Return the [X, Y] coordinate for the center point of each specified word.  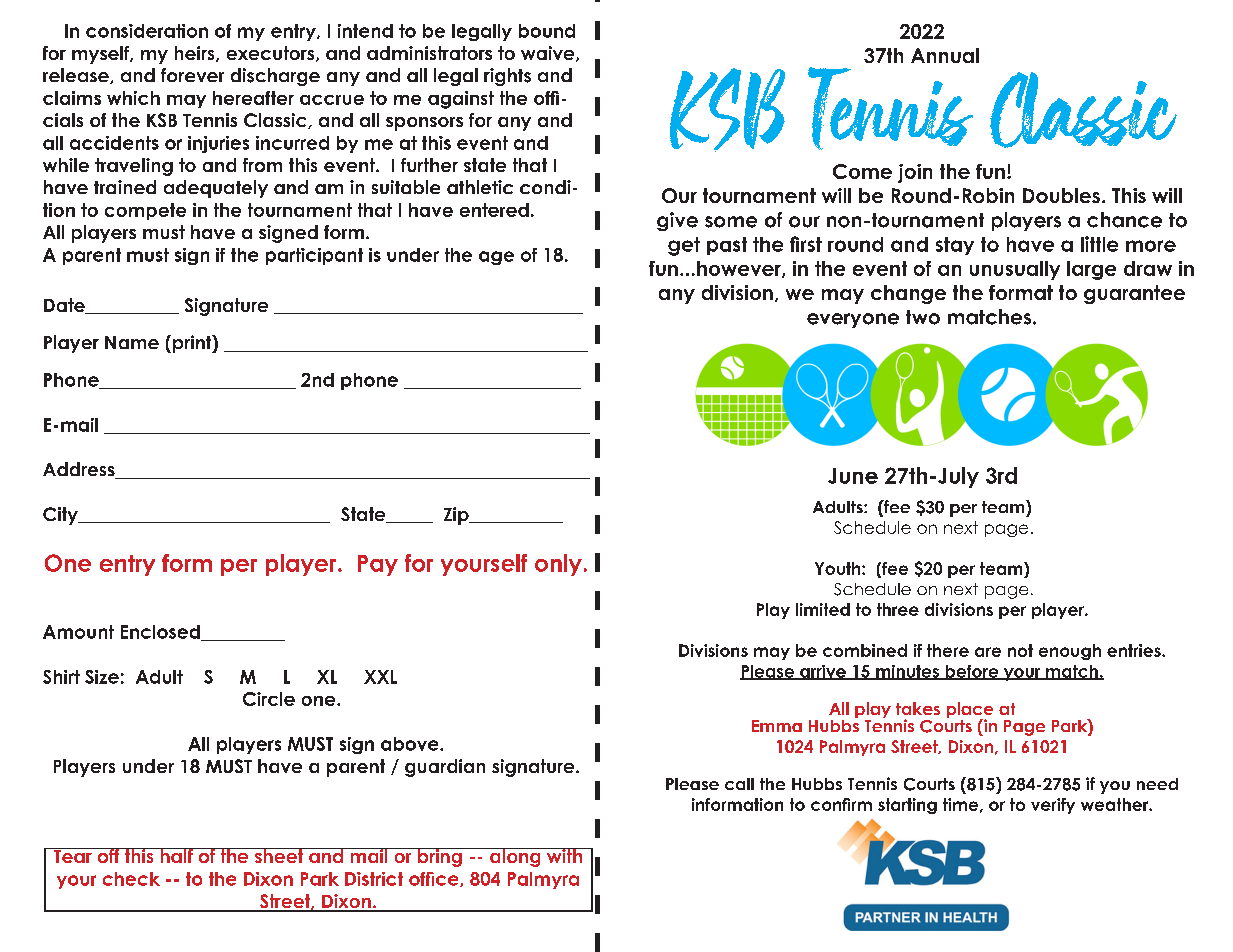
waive [549, 54]
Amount [78, 632]
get [684, 246]
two [923, 317]
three [898, 609]
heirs [196, 54]
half [176, 855]
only [558, 565]
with [564, 855]
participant [314, 256]
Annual [945, 55]
